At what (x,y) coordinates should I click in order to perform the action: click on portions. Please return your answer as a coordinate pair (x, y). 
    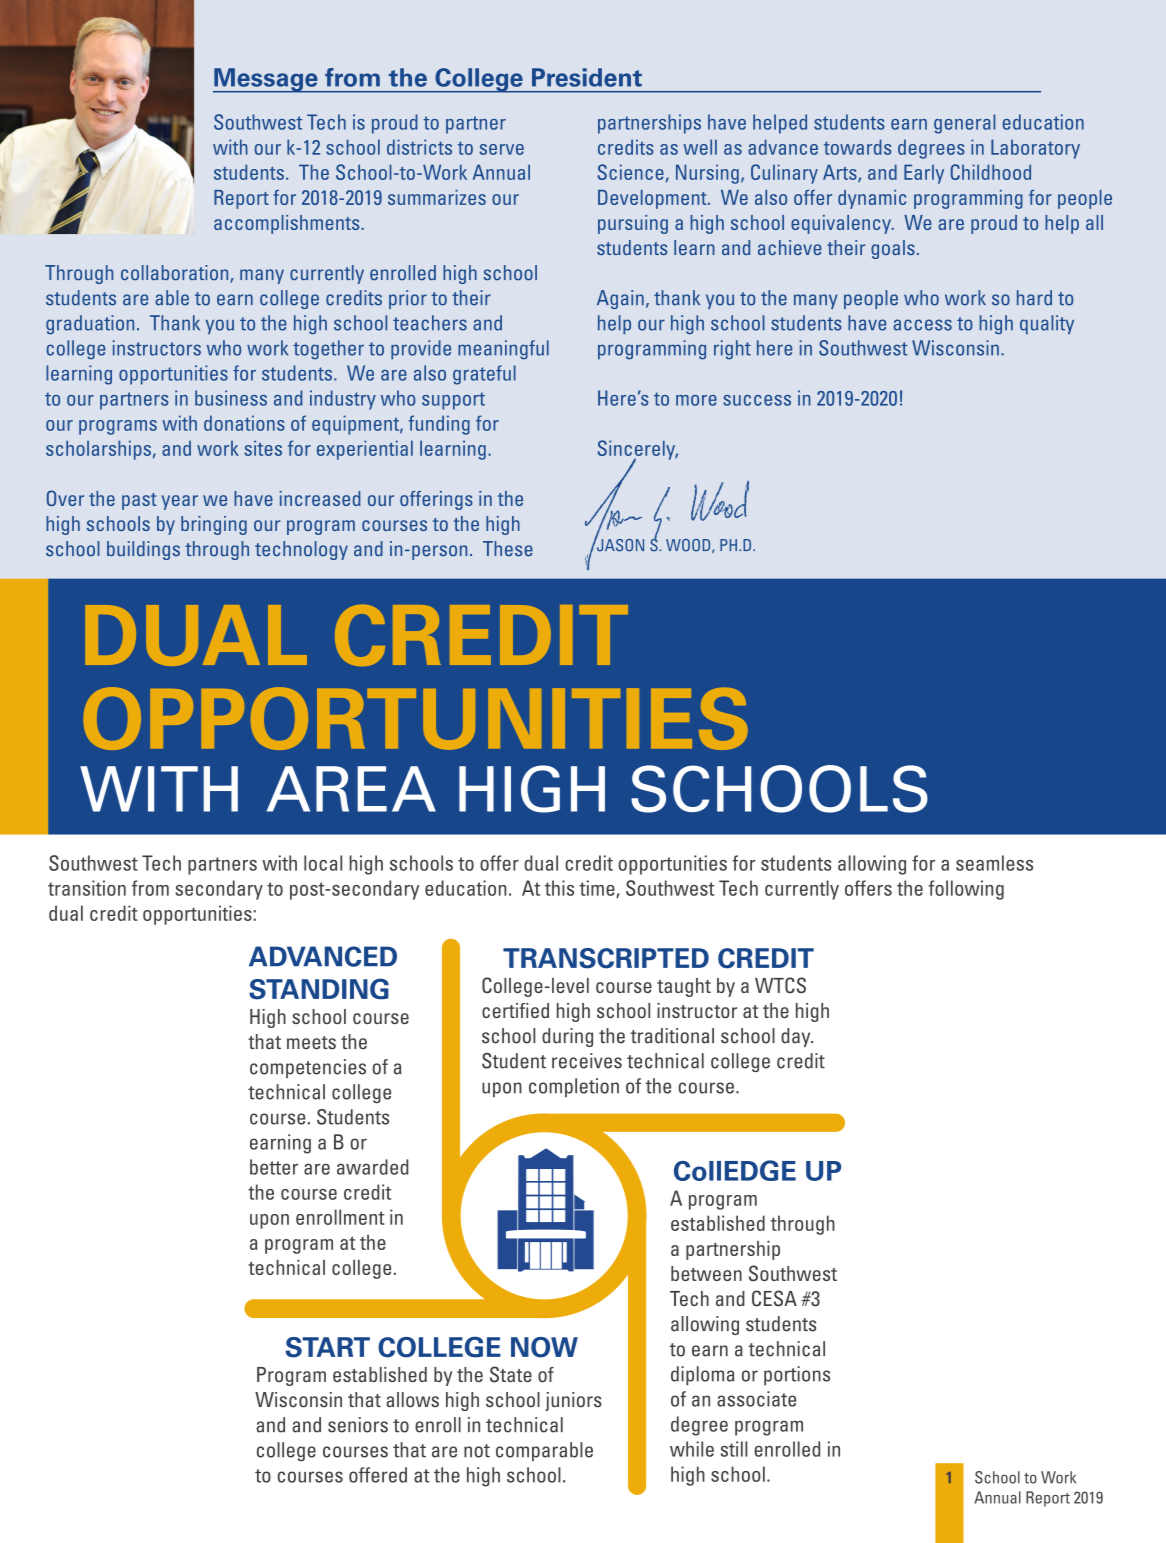
    Looking at the image, I should click on (797, 1376).
